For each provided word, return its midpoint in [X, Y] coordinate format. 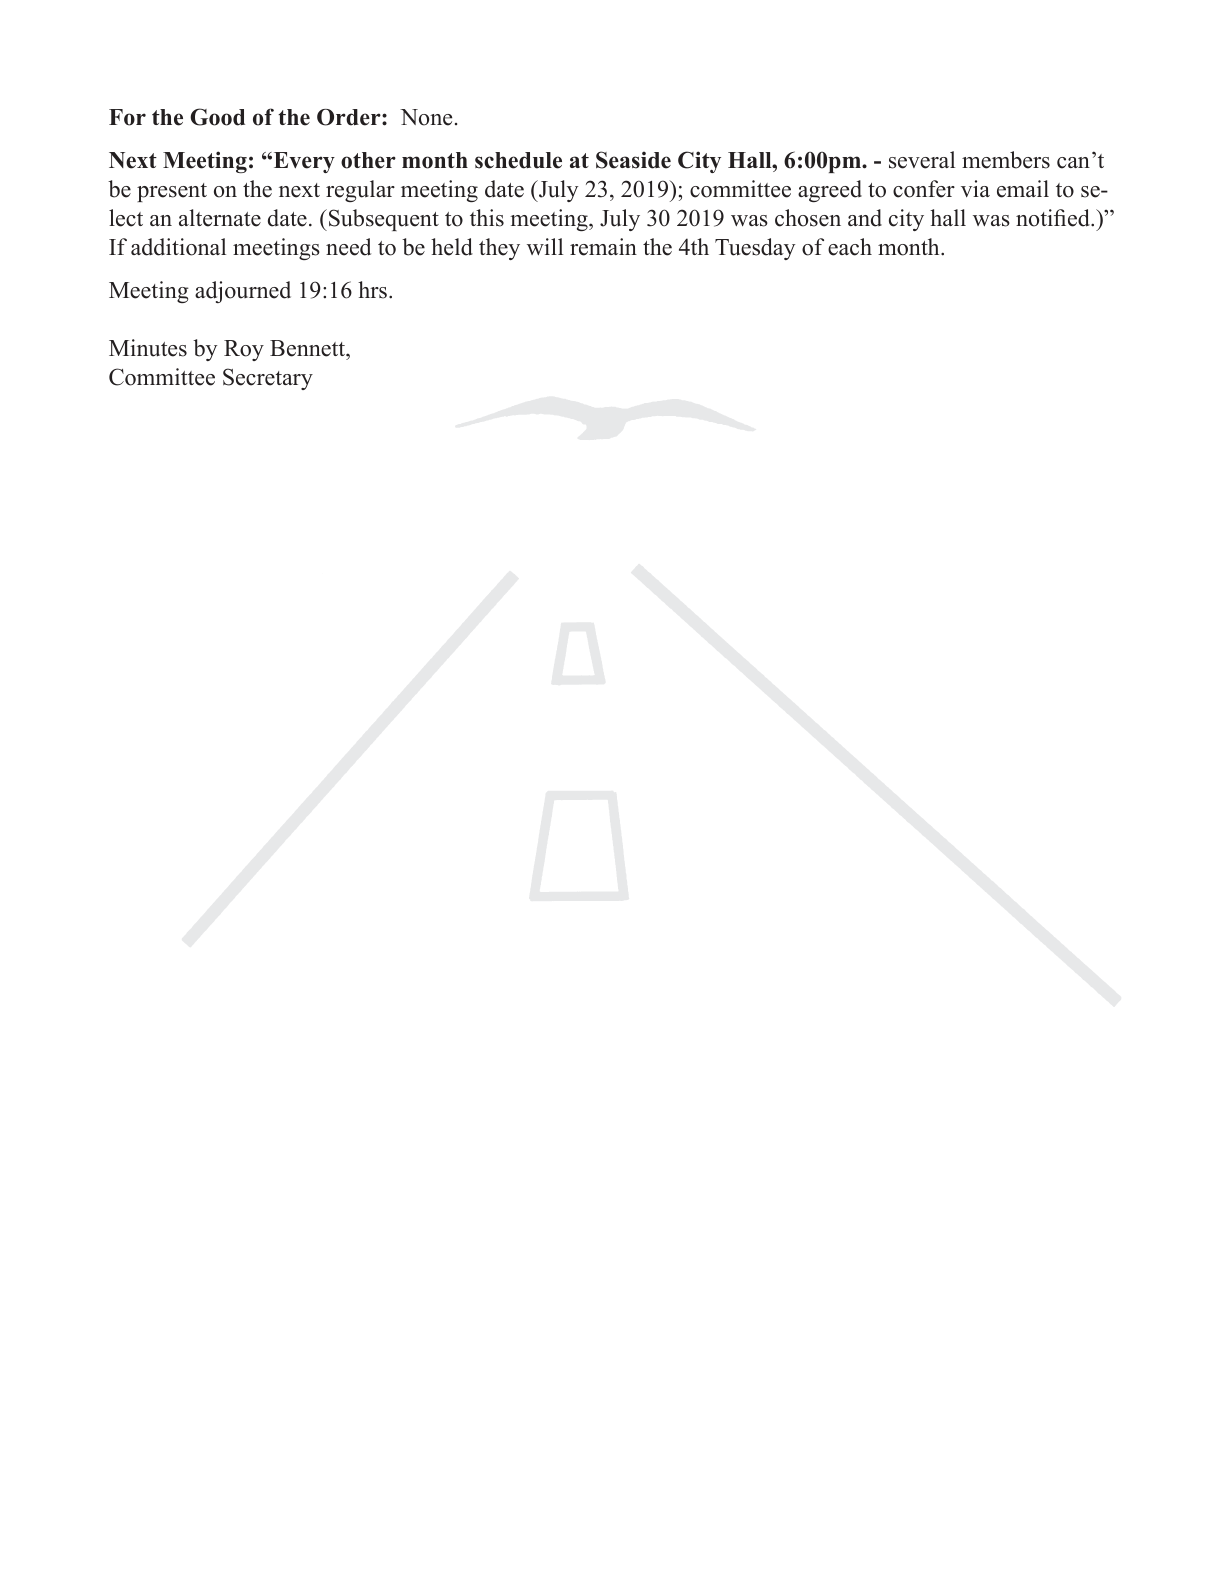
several [922, 160]
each [850, 247]
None [426, 117]
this [487, 218]
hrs [372, 290]
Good [217, 117]
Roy [244, 350]
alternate [220, 218]
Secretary [268, 379]
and [865, 218]
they [499, 249]
